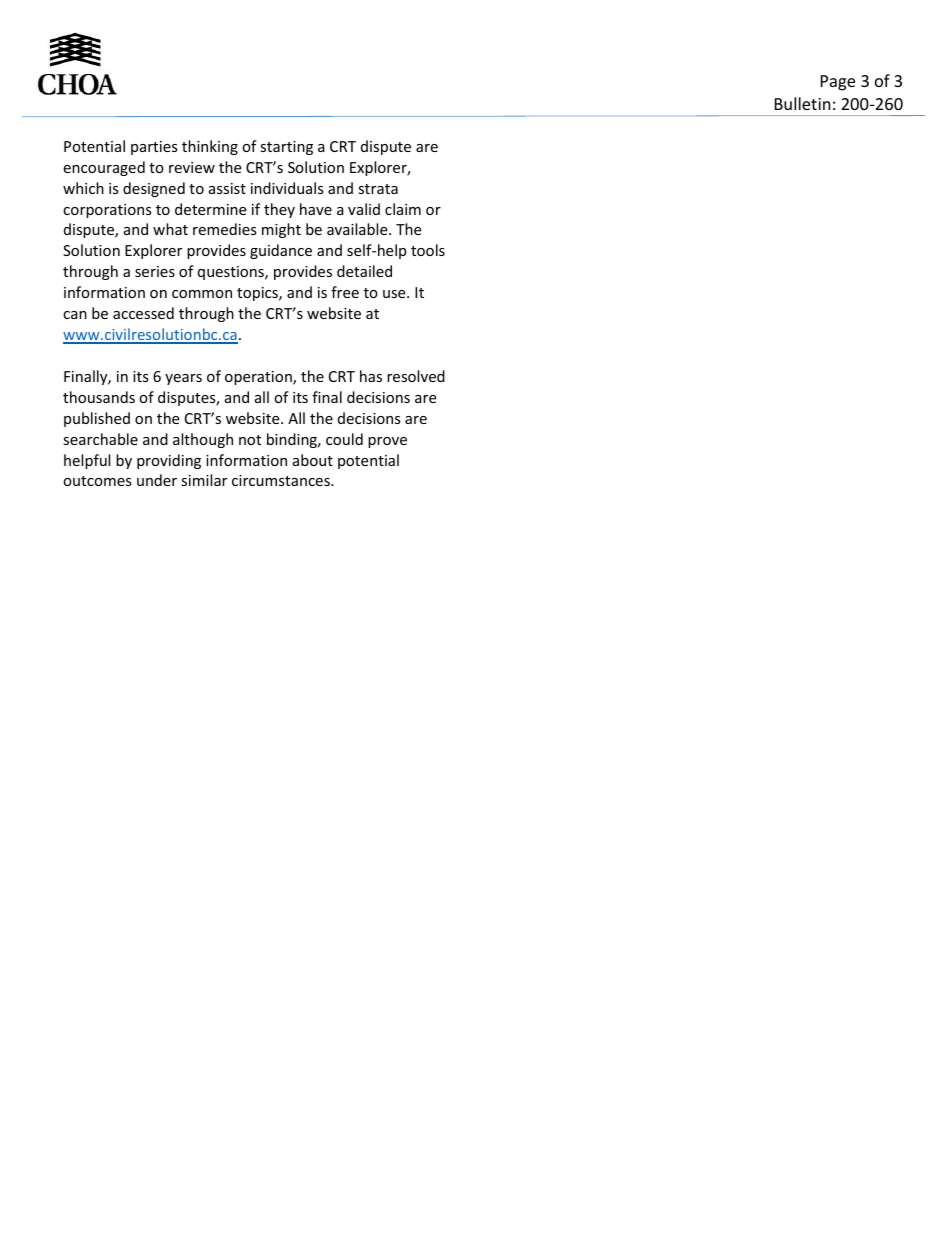 The width and height of the page is (952, 1233). Describe the element at coordinates (286, 148) in the page. I see `starting` at that location.
